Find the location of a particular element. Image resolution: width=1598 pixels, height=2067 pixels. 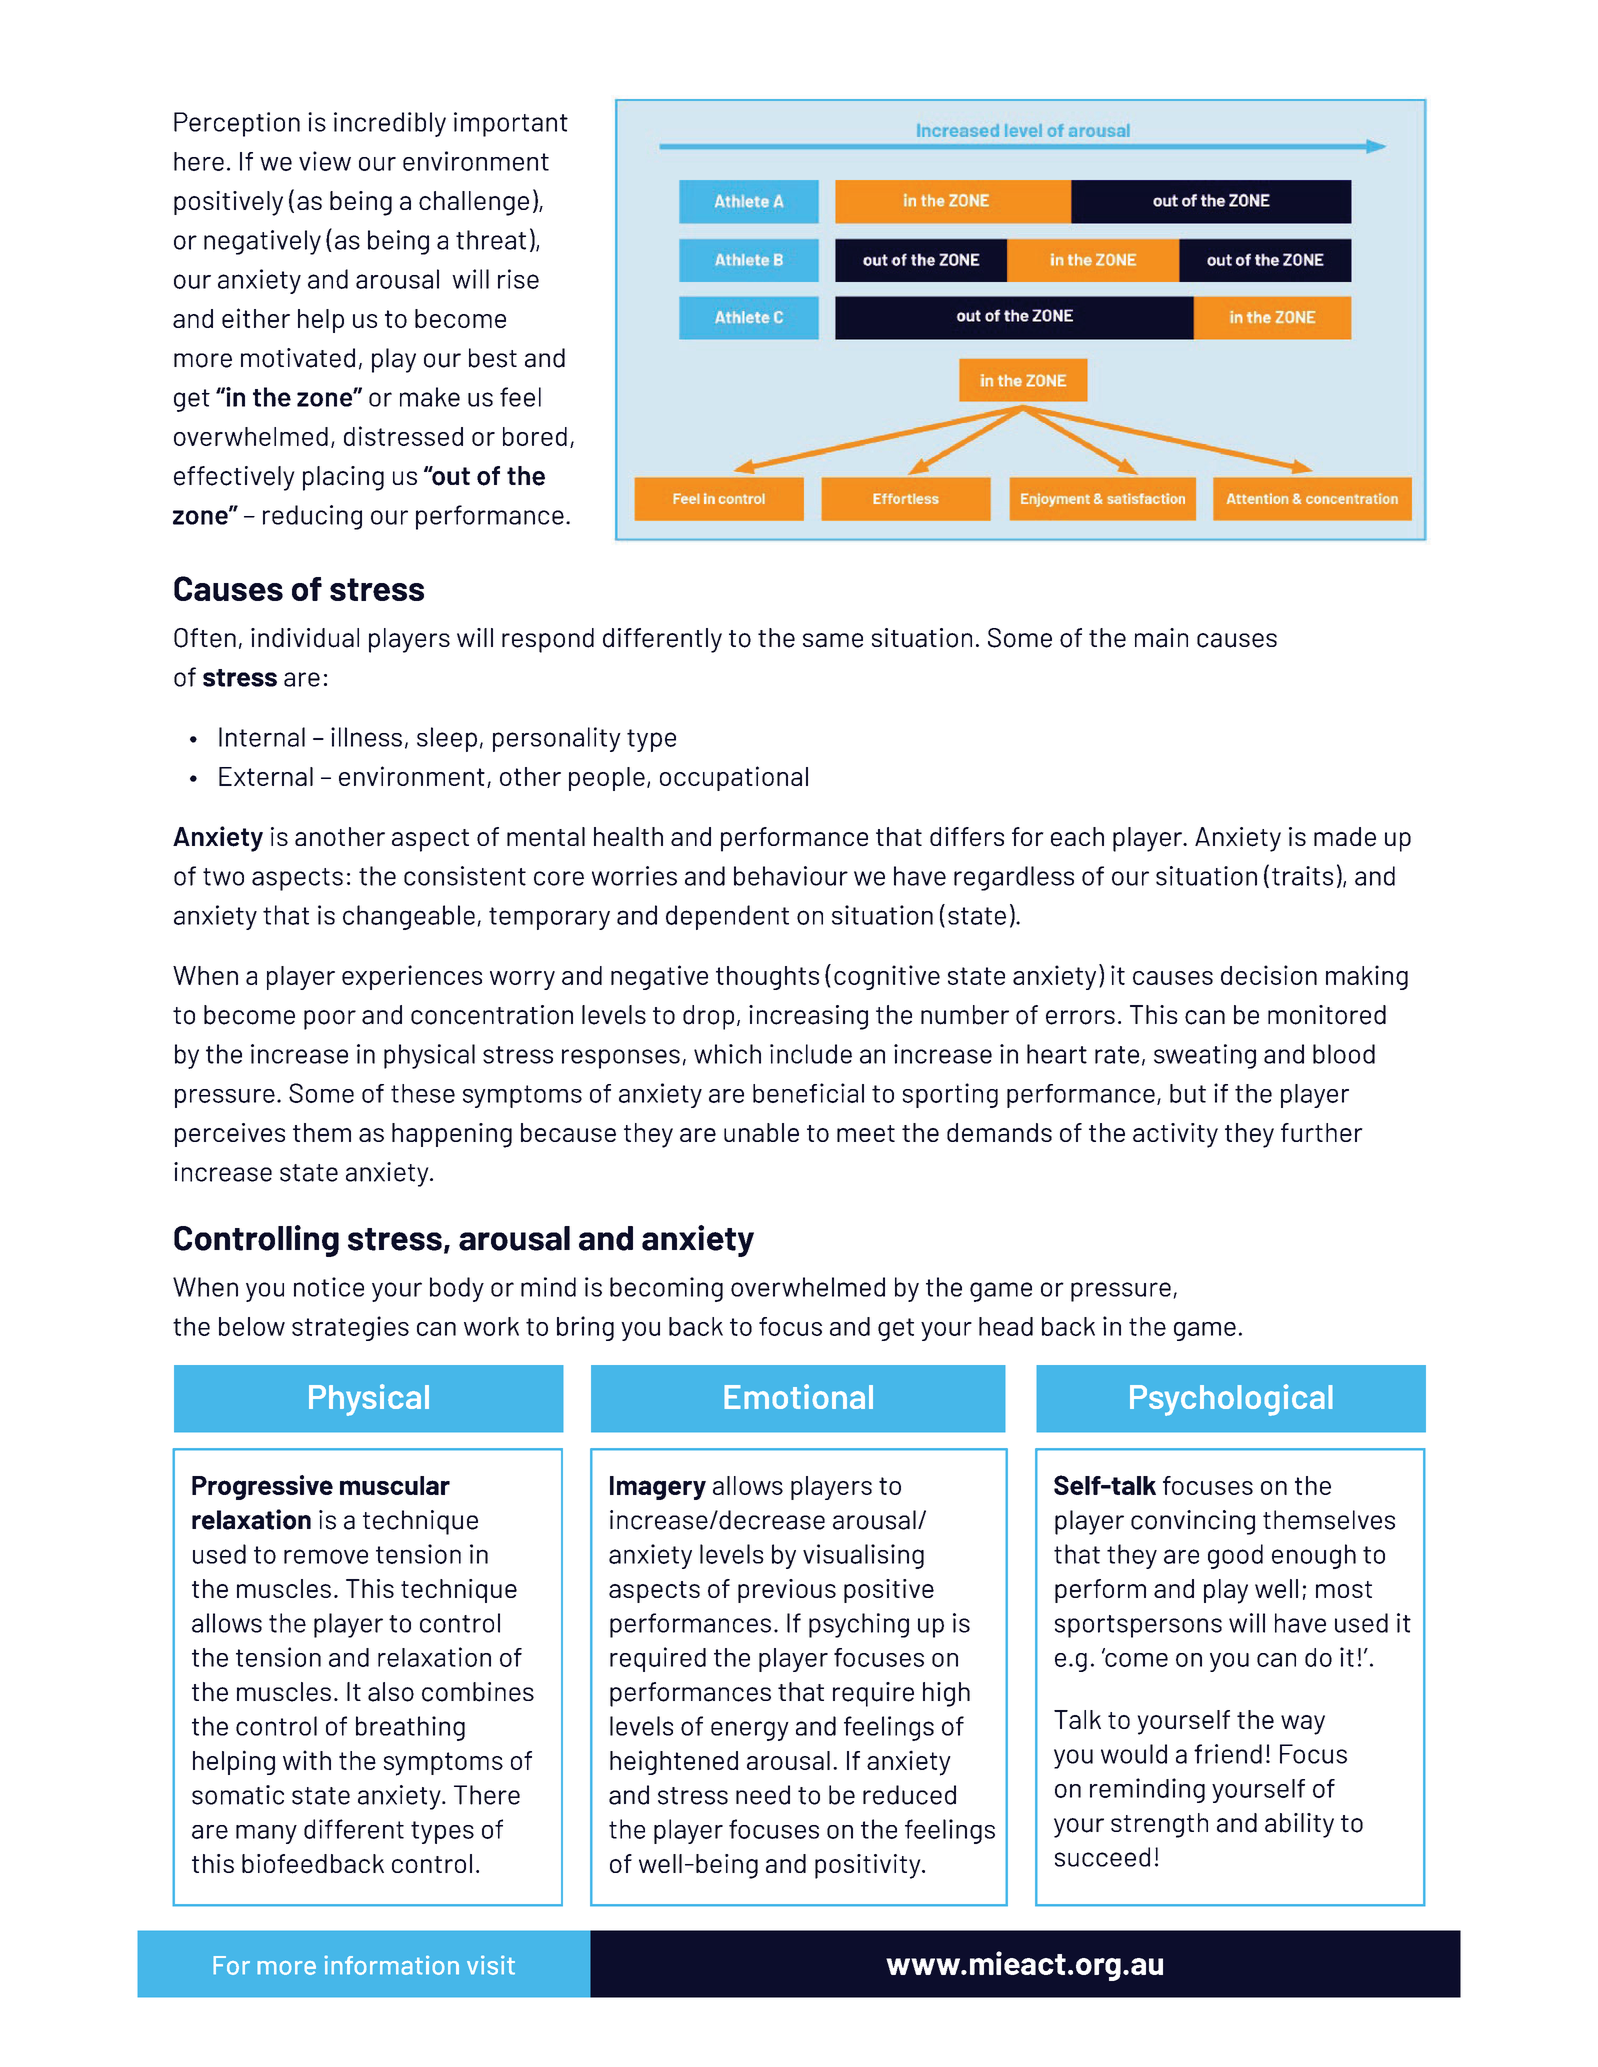

view is located at coordinates (325, 161).
